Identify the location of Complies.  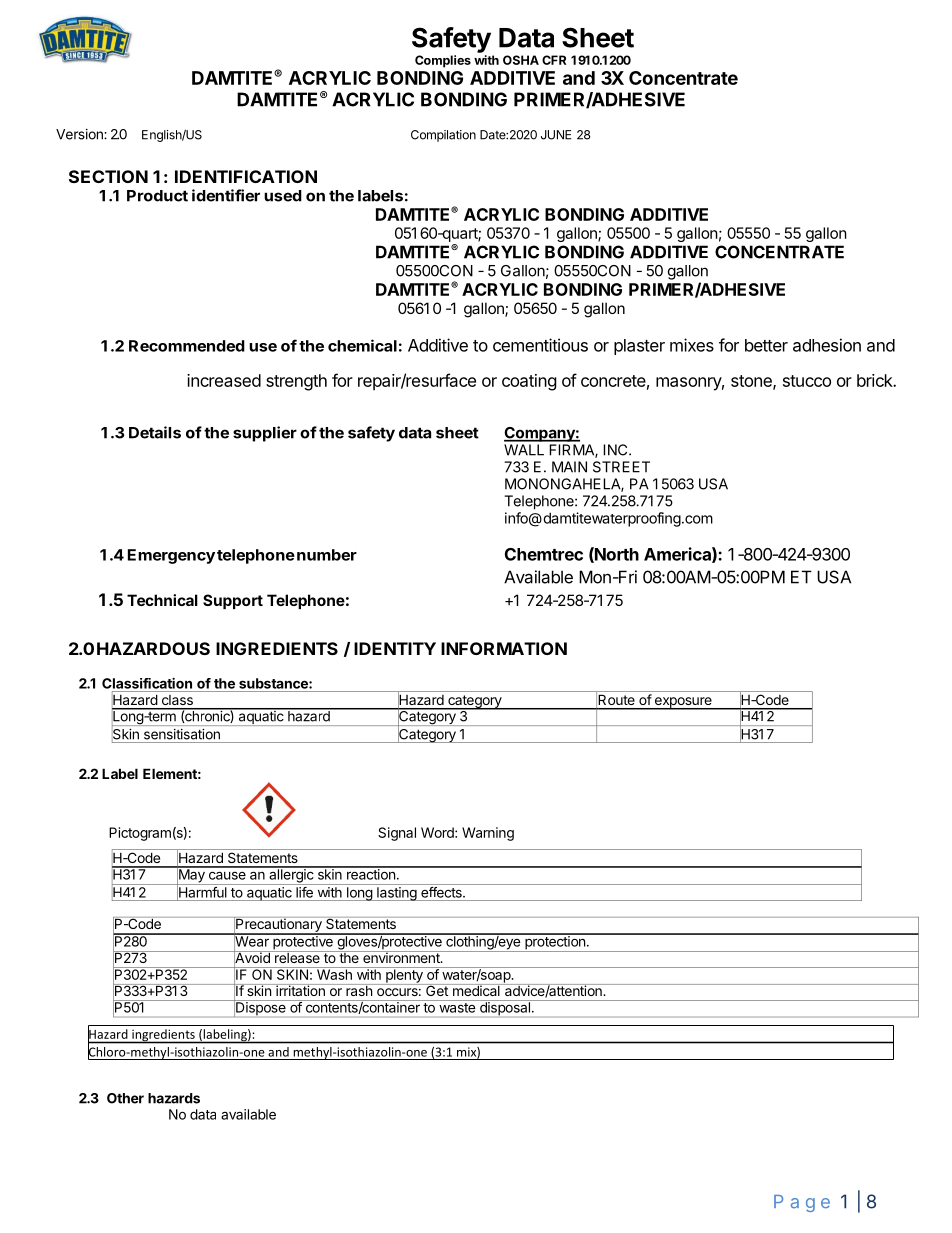
(443, 61).
